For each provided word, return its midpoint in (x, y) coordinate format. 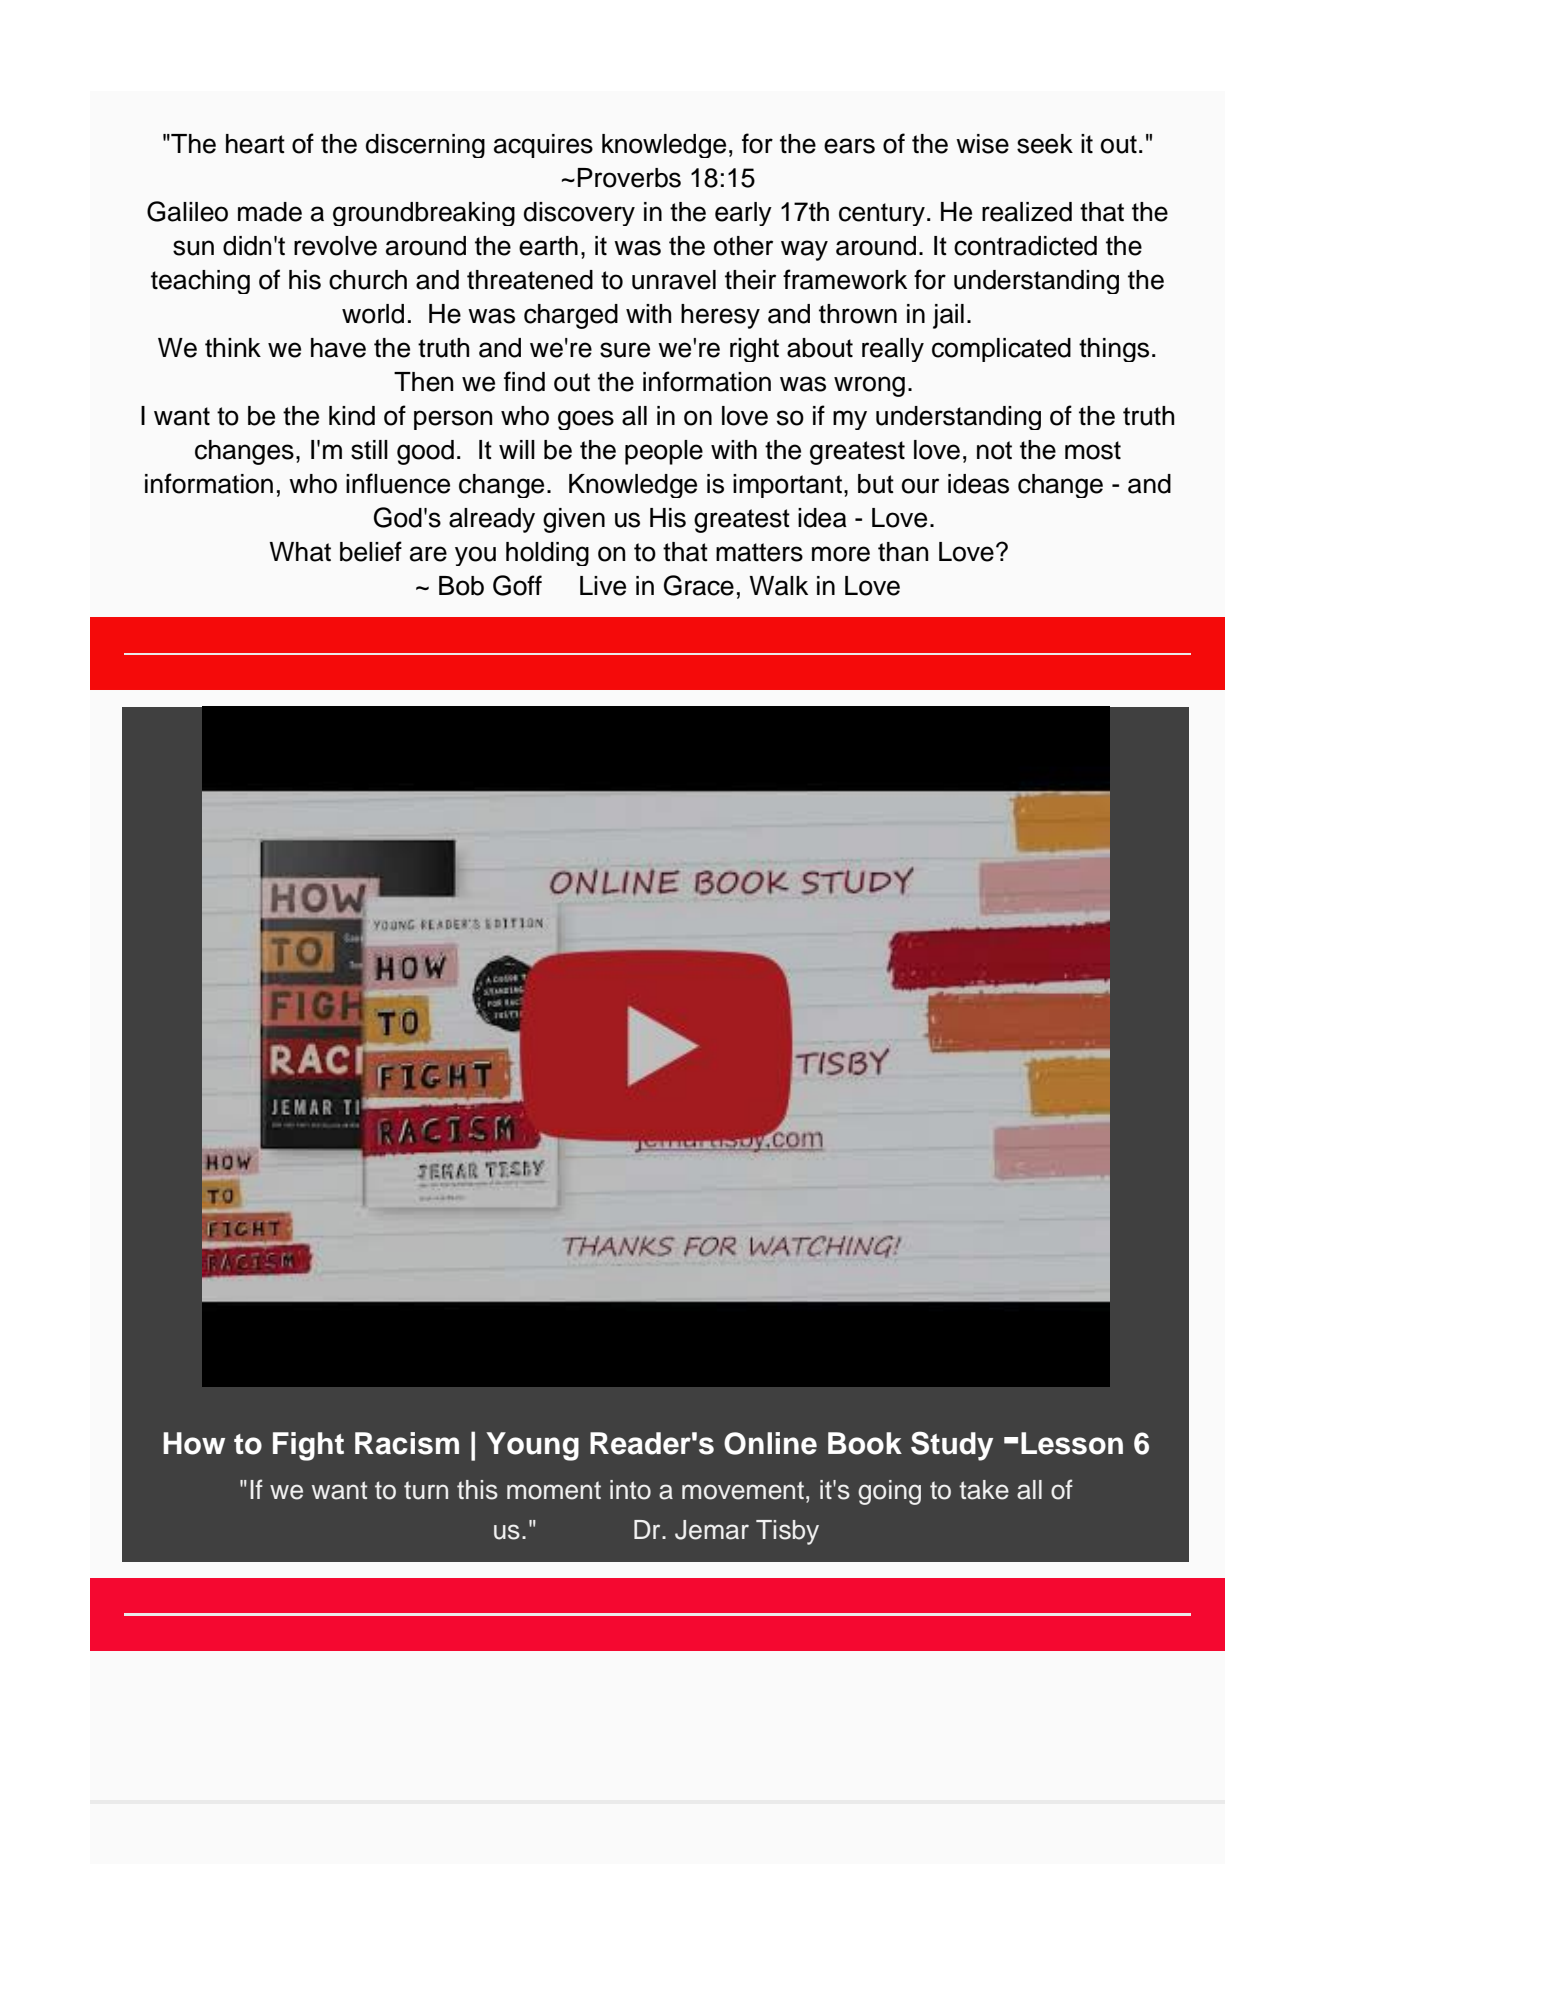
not (994, 450)
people (664, 452)
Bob (461, 586)
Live (603, 586)
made (270, 212)
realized (1027, 212)
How (194, 1443)
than (903, 552)
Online (770, 1443)
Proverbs (629, 178)
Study (952, 1446)
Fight (308, 1446)
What (300, 552)
